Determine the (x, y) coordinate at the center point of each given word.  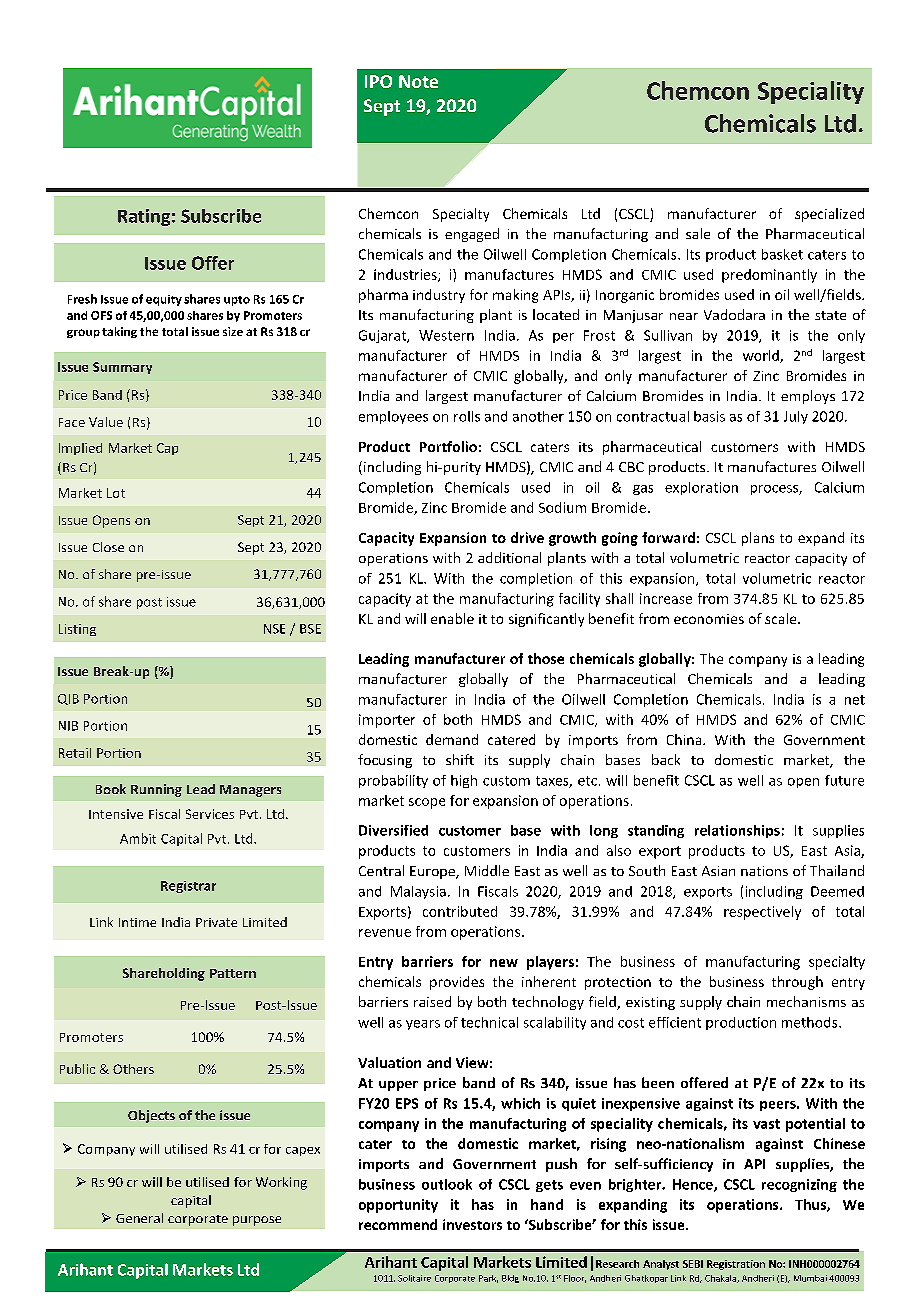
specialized (829, 215)
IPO (378, 81)
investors (472, 1224)
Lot (116, 493)
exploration (701, 488)
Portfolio (448, 446)
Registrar (188, 887)
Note (418, 81)
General (139, 1218)
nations (764, 871)
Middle (487, 870)
